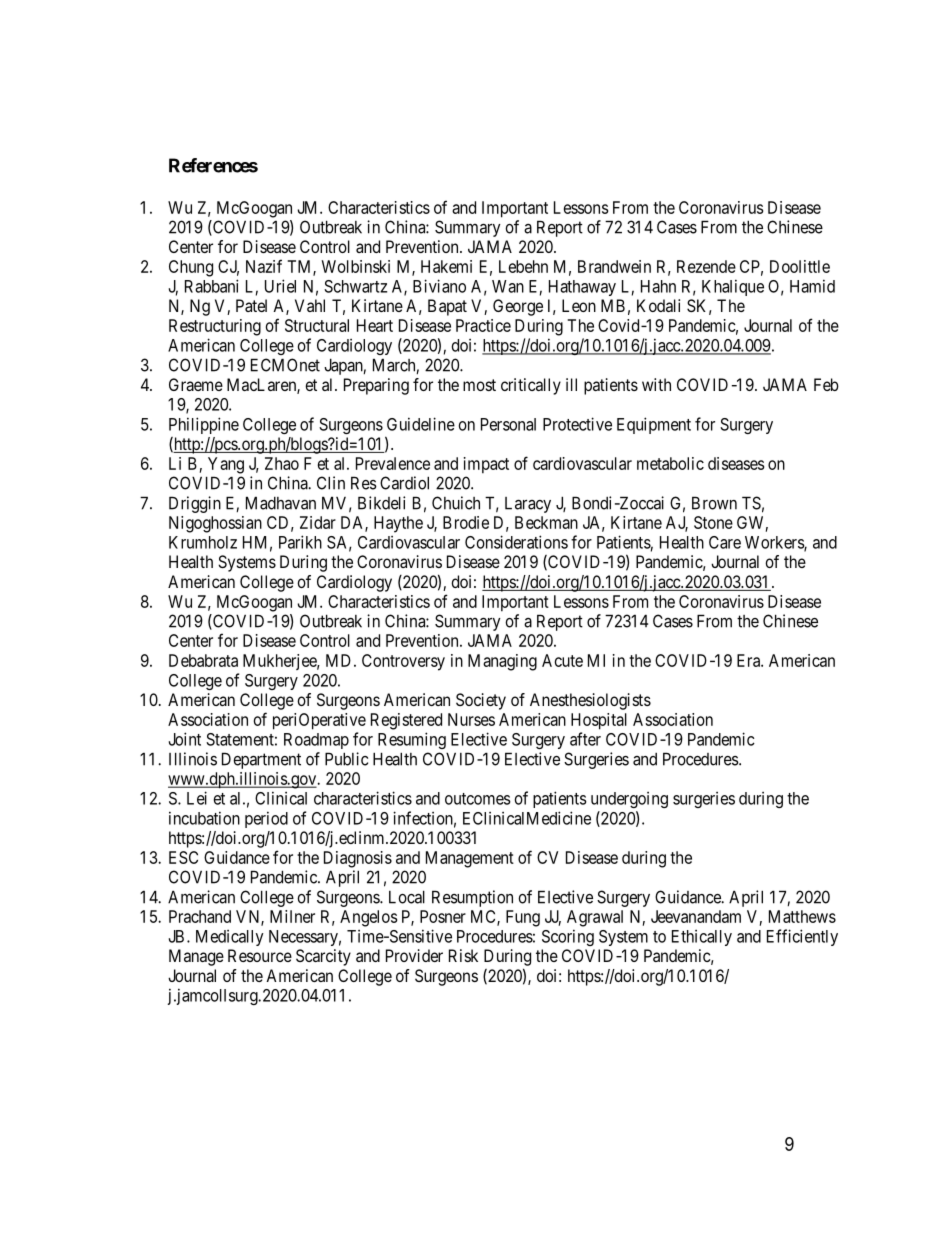 The width and height of the page is (952, 1233). I want to click on Hamid, so click(812, 286).
